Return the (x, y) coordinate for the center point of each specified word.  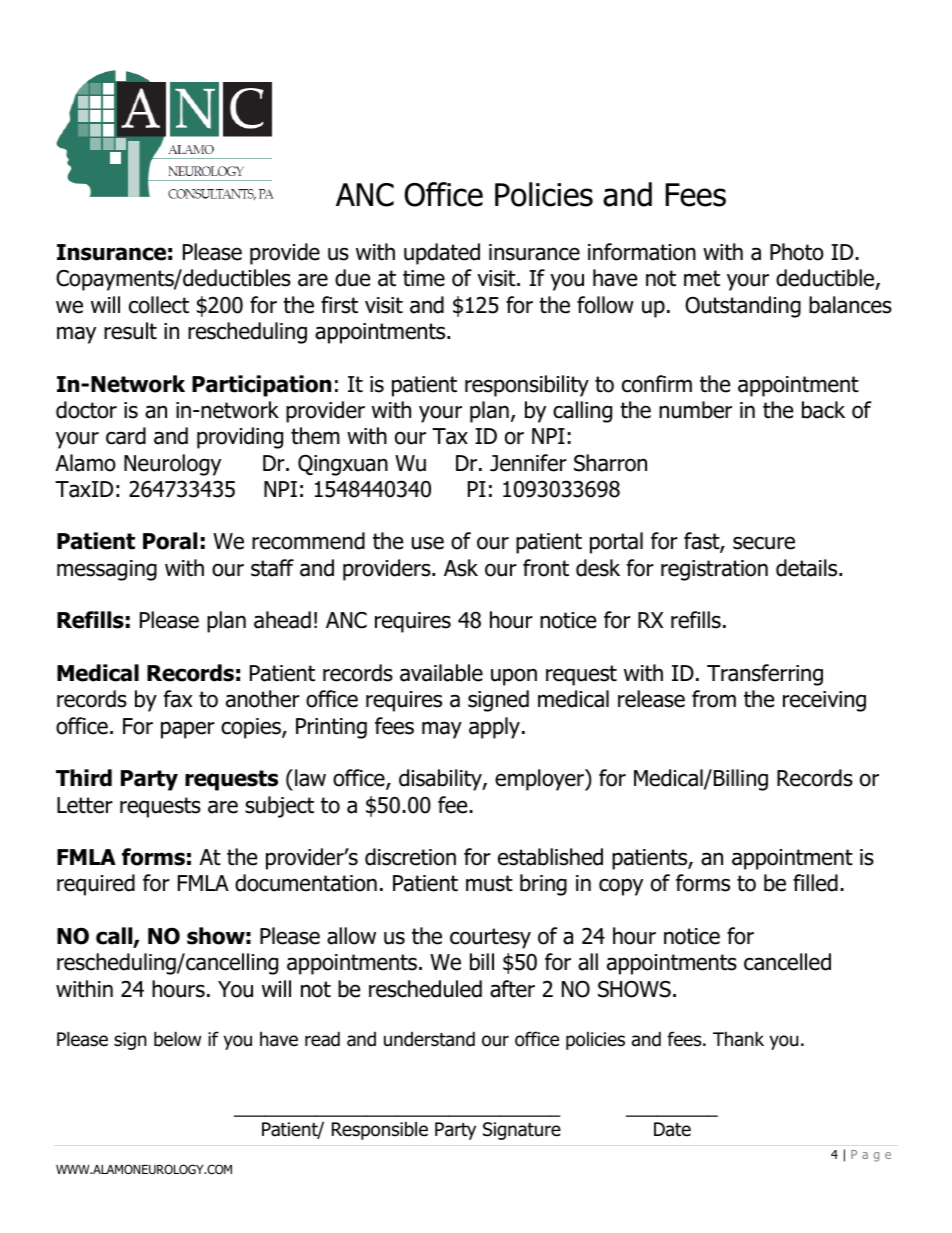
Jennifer (528, 463)
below (177, 1039)
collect (159, 305)
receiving (824, 701)
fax (178, 699)
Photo (797, 252)
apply (496, 728)
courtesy (490, 938)
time (424, 278)
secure (764, 543)
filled (815, 883)
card (126, 436)
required (96, 885)
